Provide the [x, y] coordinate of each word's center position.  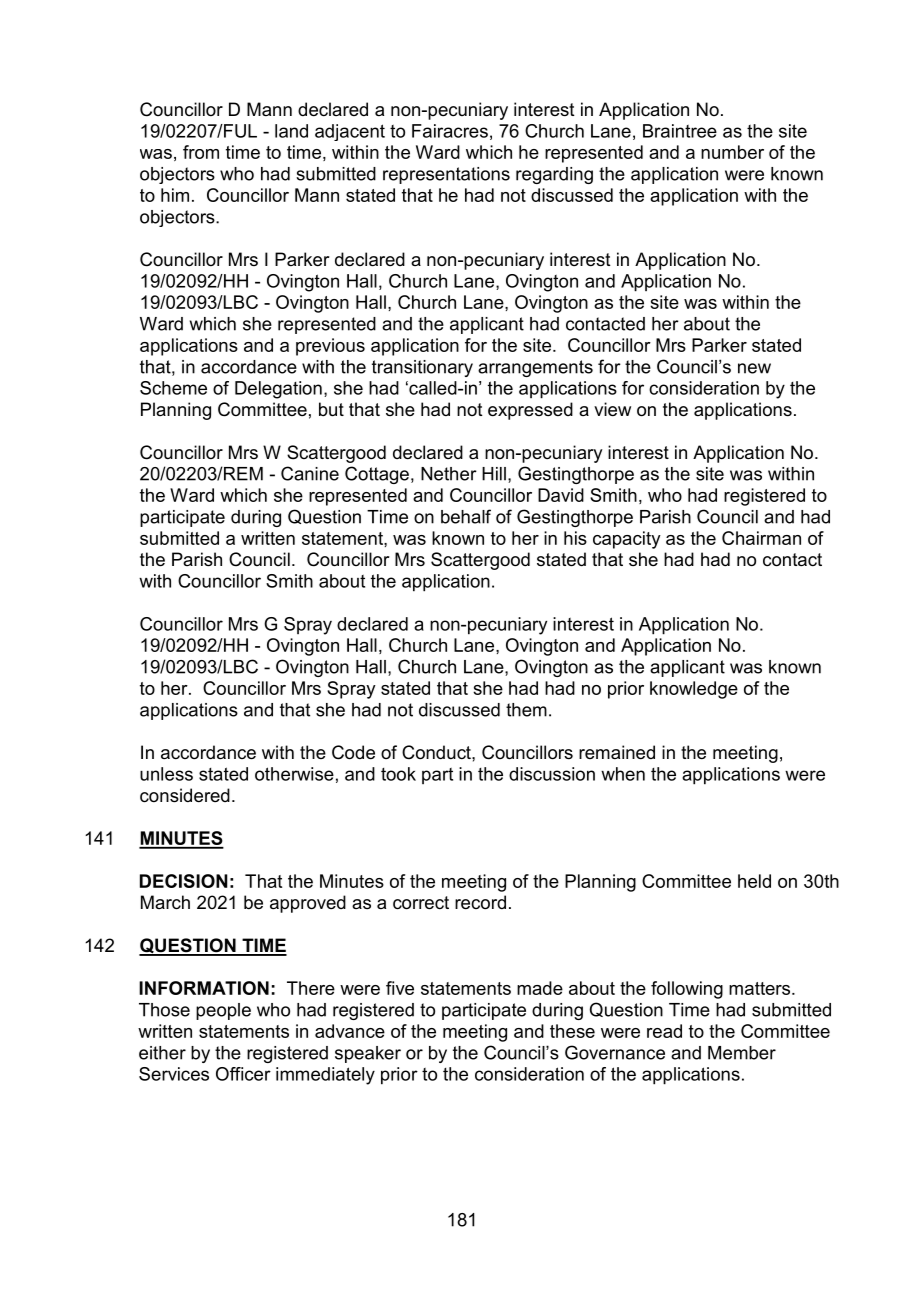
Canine [310, 473]
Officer [243, 1074]
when [623, 774]
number [732, 152]
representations [446, 175]
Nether [449, 474]
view [612, 409]
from [201, 152]
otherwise [294, 774]
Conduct [437, 752]
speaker [368, 1054]
